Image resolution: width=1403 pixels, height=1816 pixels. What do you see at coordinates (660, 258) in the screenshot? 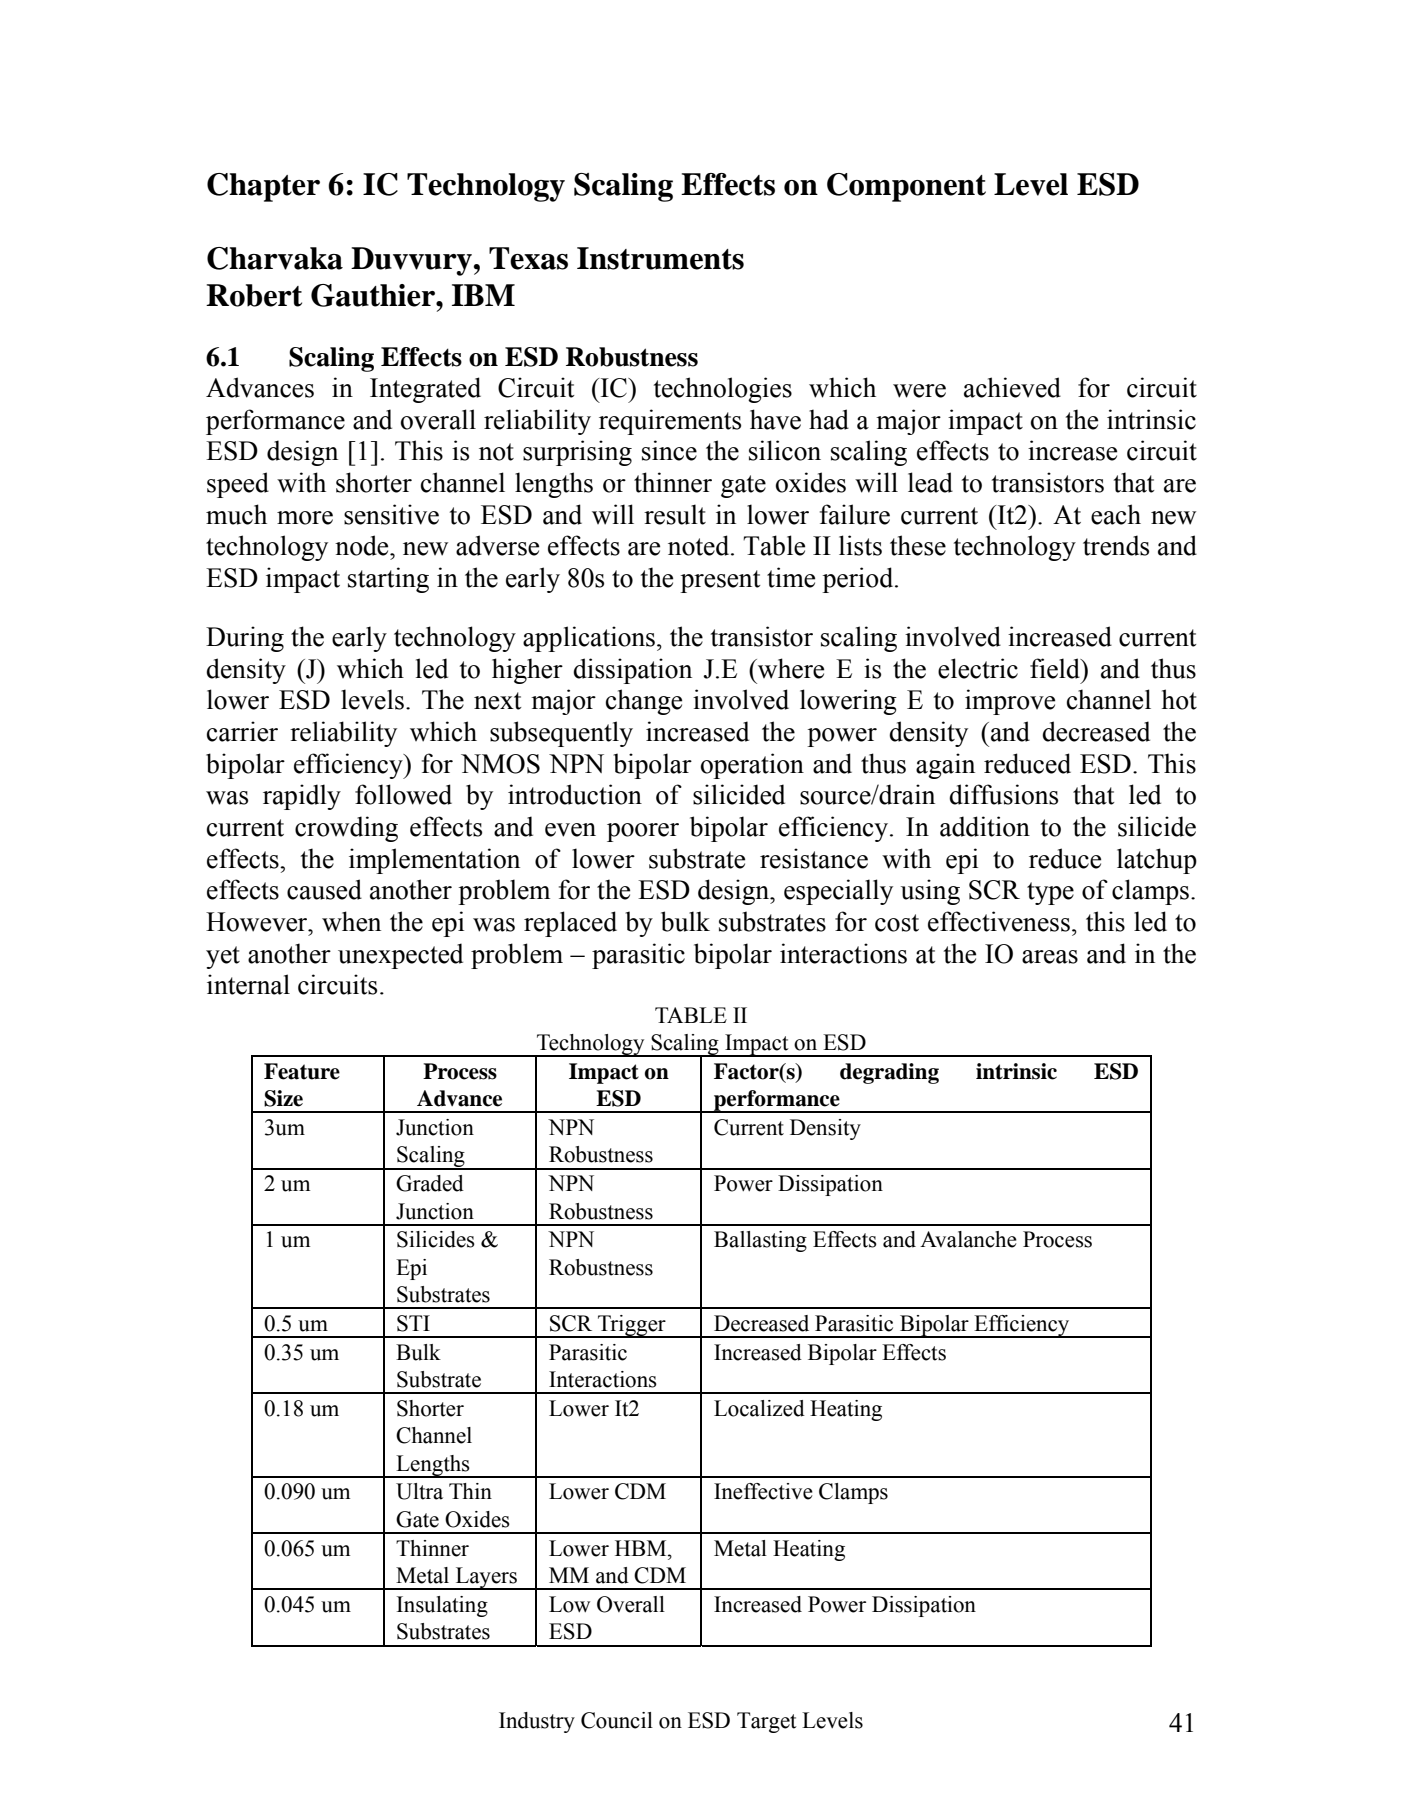
I see `Instruments` at bounding box center [660, 258].
